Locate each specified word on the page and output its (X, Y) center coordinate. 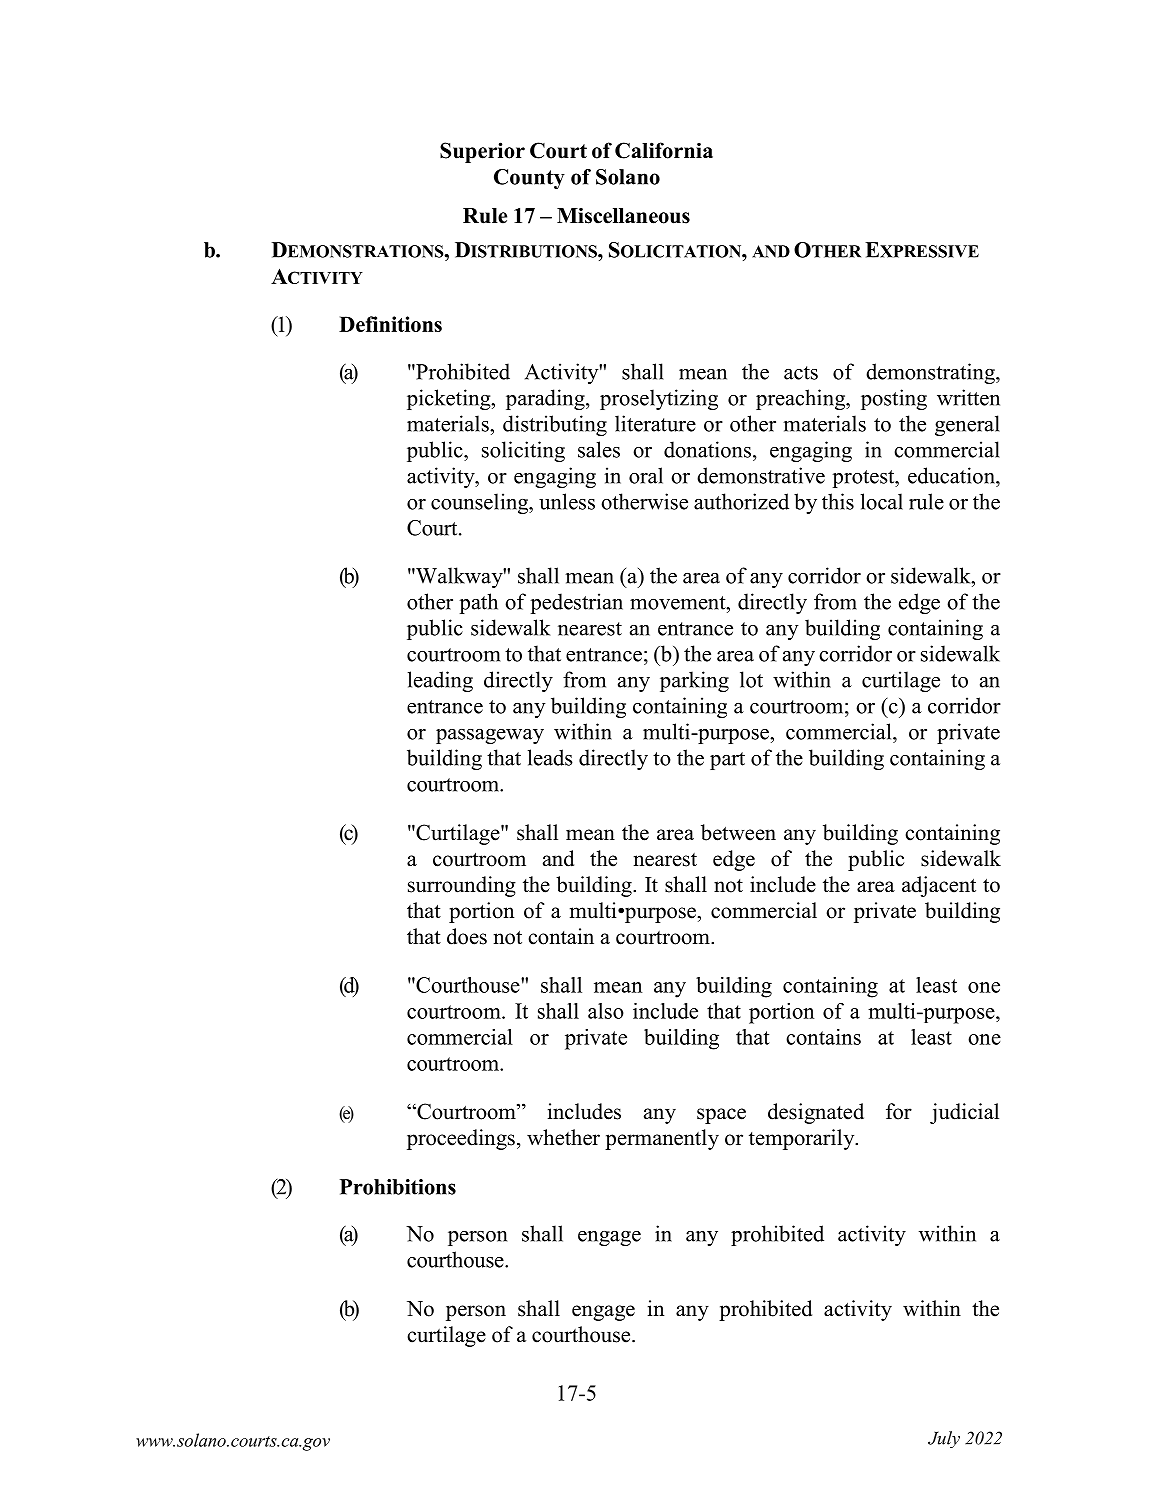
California (664, 150)
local (882, 501)
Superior (482, 152)
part (727, 761)
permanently (662, 1139)
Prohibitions (398, 1187)
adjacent (939, 886)
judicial (964, 1113)
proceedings (461, 1139)
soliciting (523, 451)
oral (646, 475)
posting (894, 399)
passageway (490, 736)
